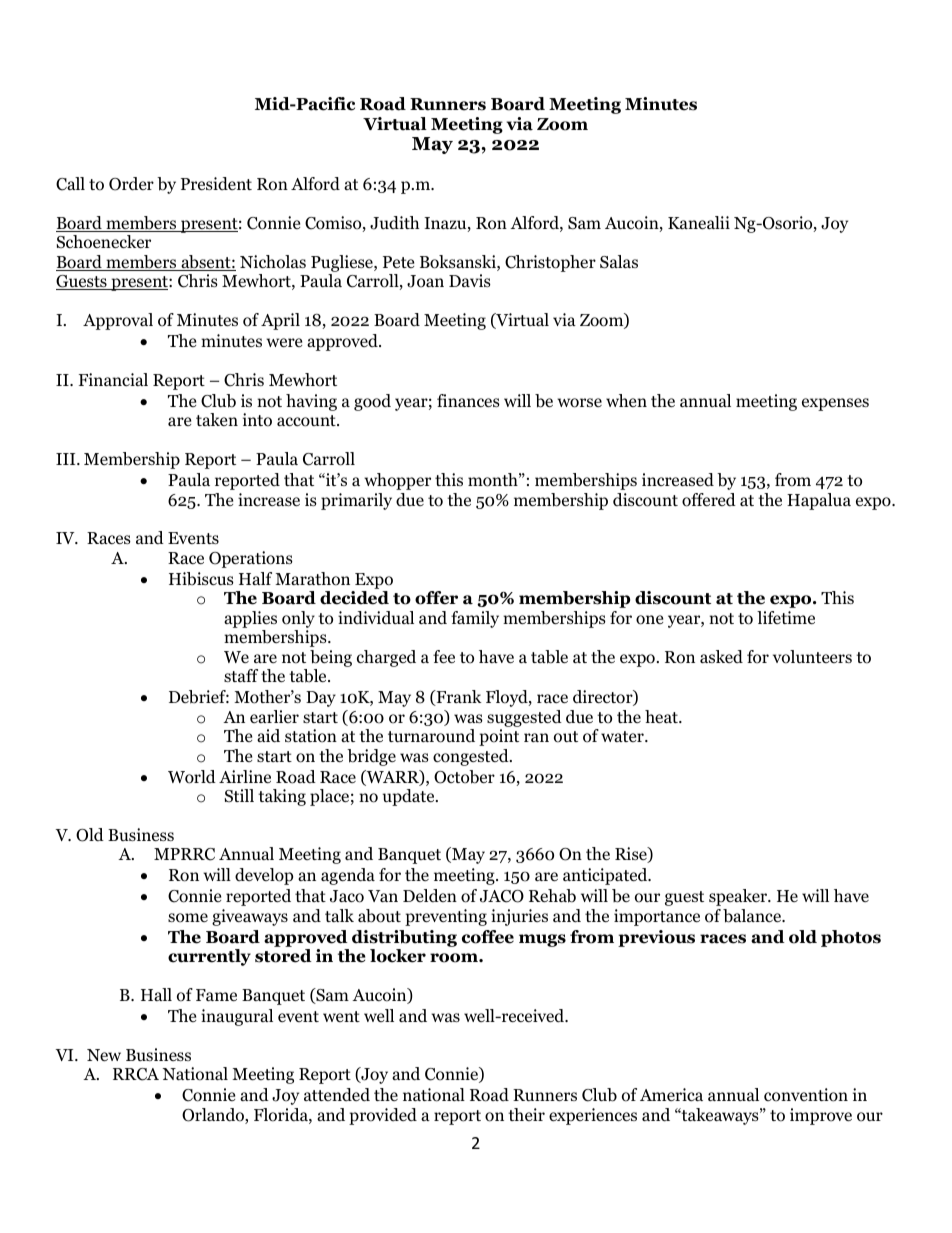  What do you see at coordinates (241, 675) in the page?
I see `staff` at bounding box center [241, 675].
